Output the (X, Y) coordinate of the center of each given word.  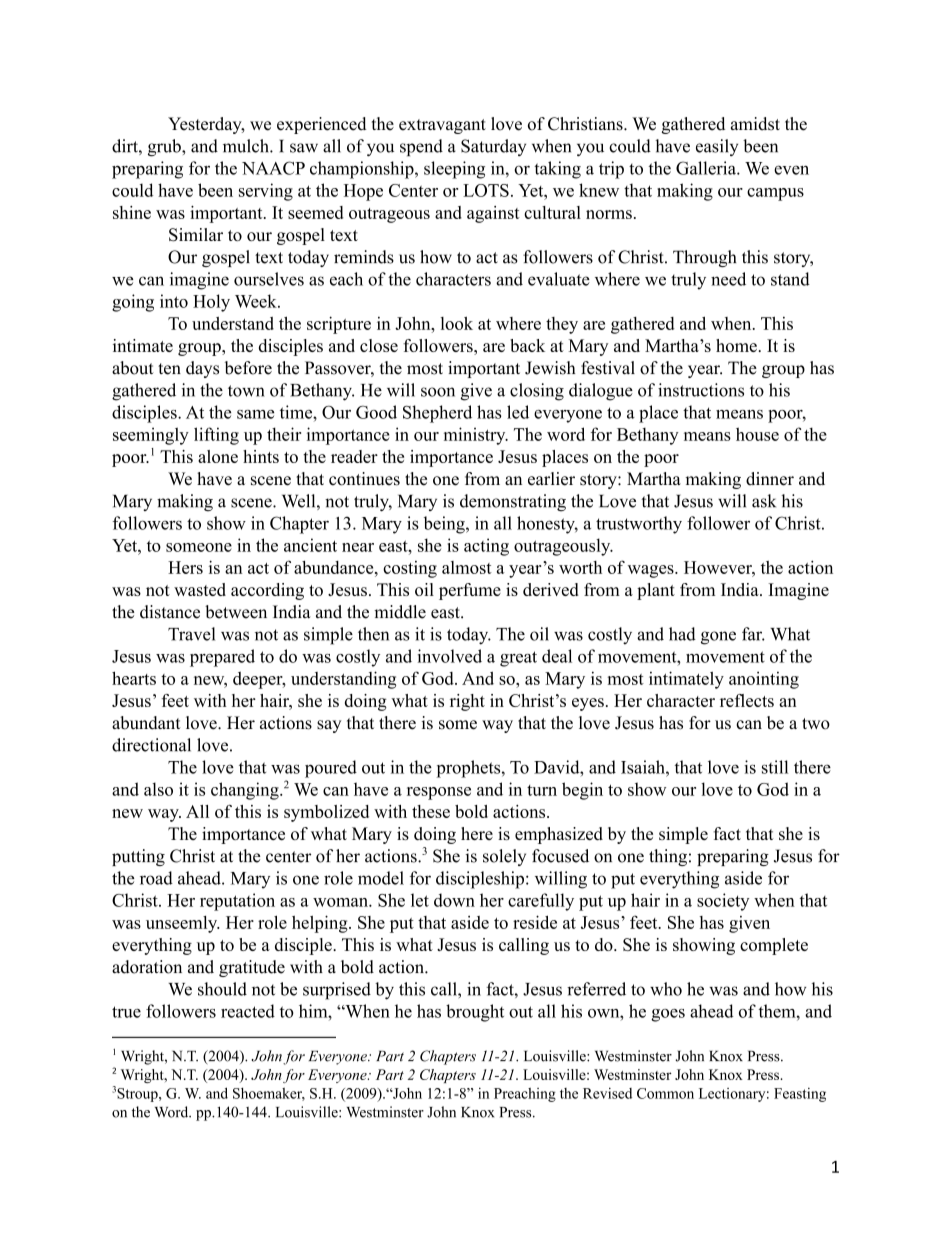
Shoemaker (269, 1094)
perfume (470, 591)
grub (165, 148)
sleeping (454, 170)
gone (718, 638)
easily (717, 147)
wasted (200, 589)
